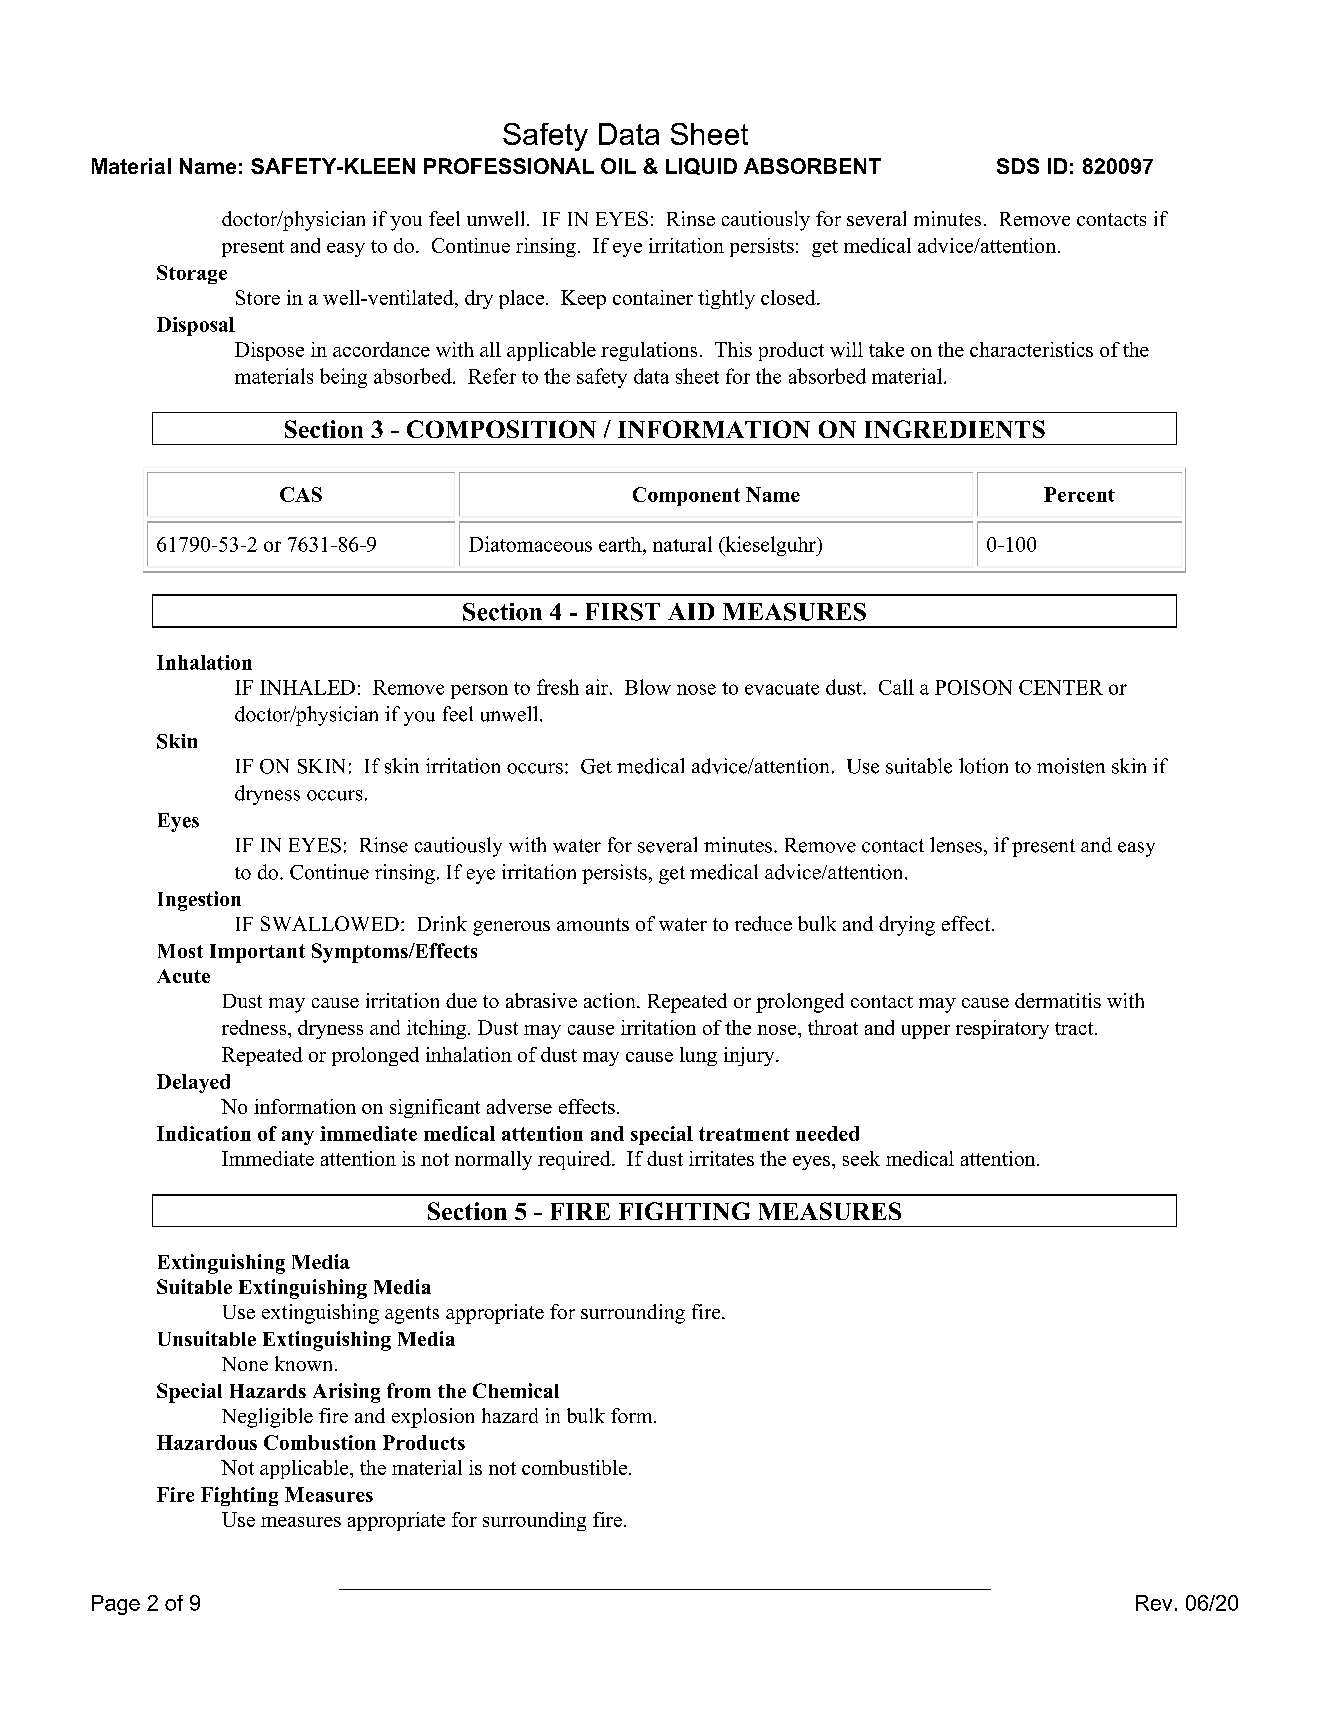  What do you see at coordinates (618, 166) in the page?
I see `OIL` at bounding box center [618, 166].
